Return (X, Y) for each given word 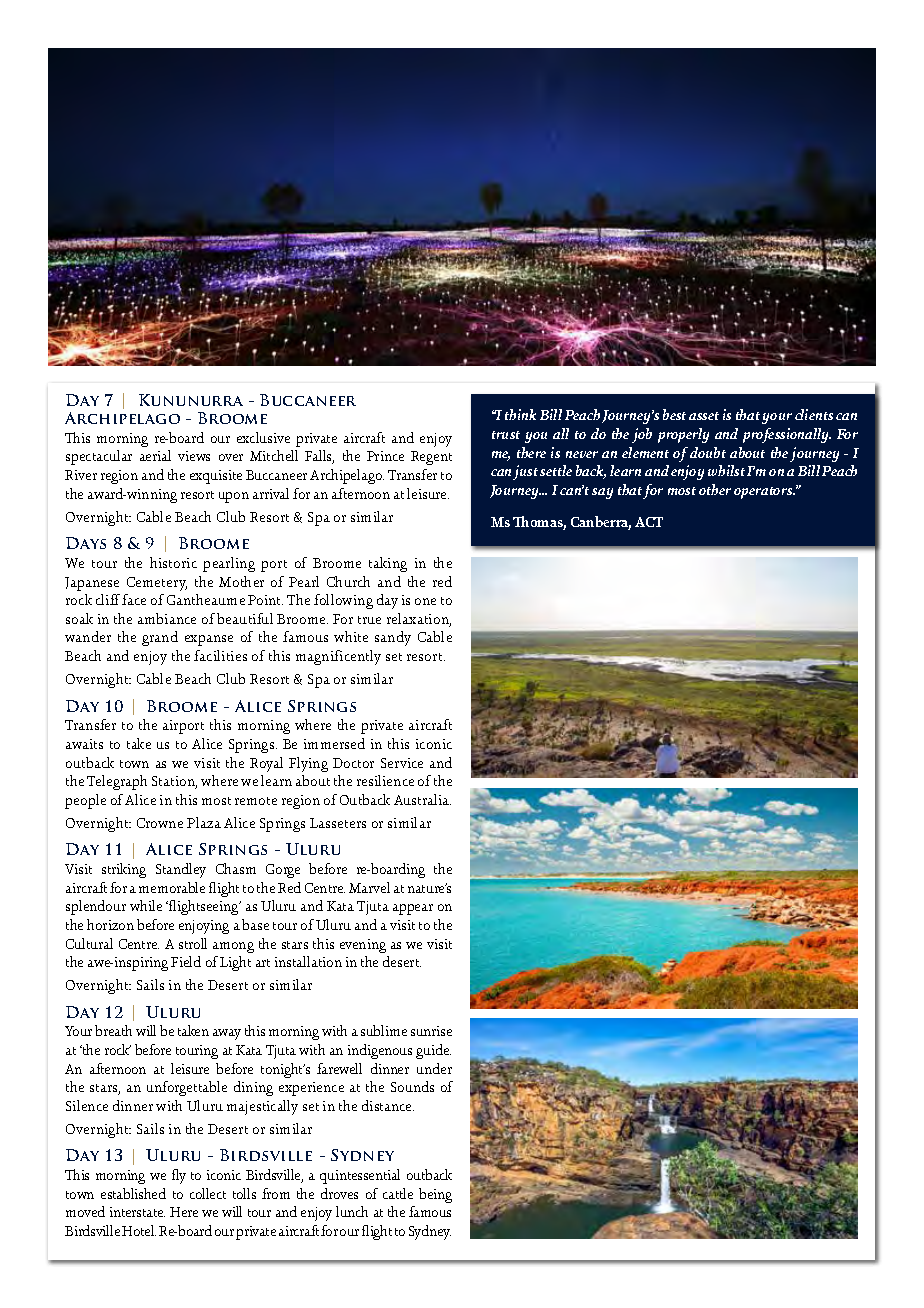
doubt (708, 452)
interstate (137, 1212)
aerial (155, 455)
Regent (431, 458)
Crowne (160, 823)
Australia (422, 799)
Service (402, 763)
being (435, 1195)
